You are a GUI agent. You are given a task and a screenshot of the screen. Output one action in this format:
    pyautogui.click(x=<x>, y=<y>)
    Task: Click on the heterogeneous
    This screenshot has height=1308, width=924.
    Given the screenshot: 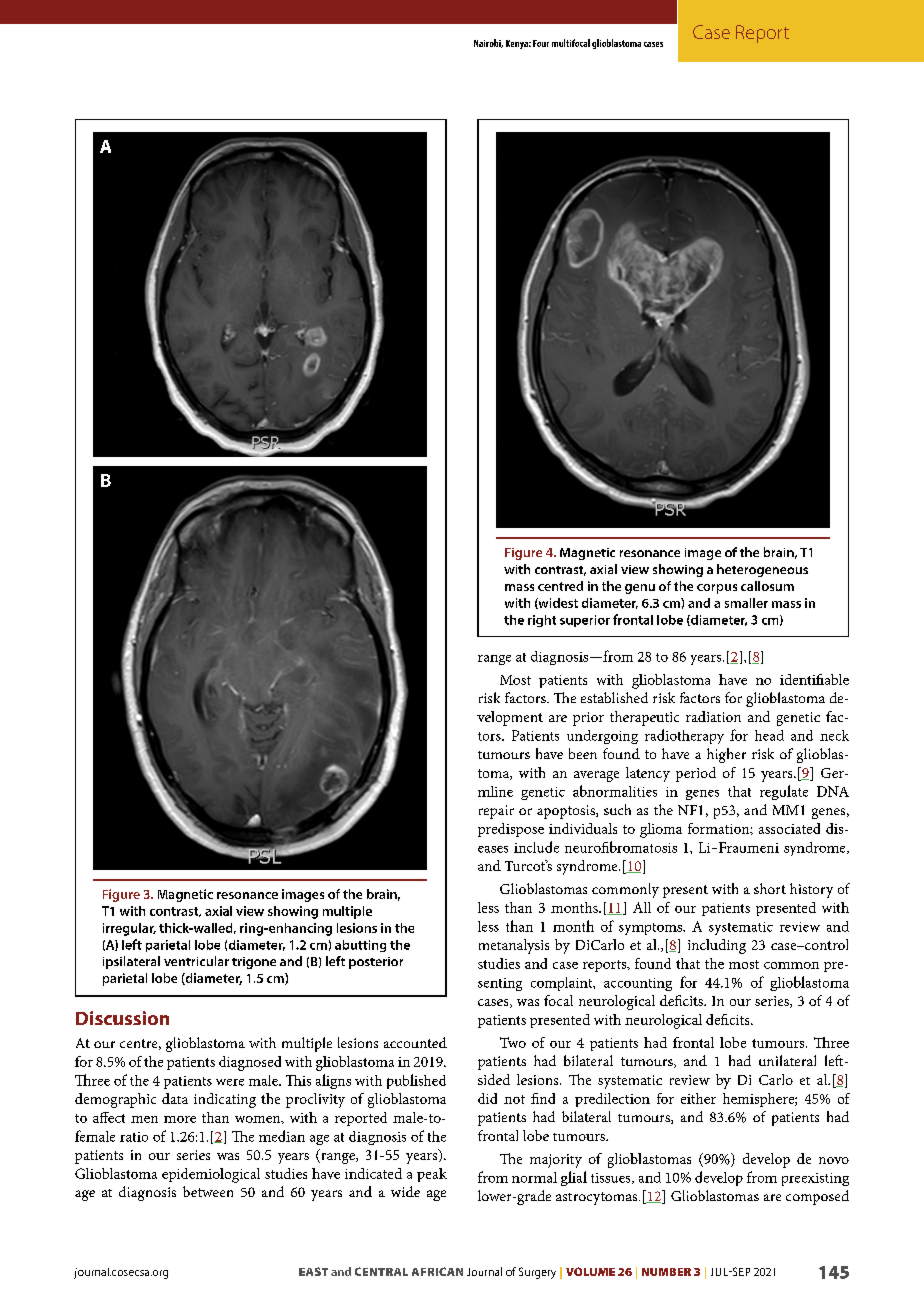 What is the action you would take?
    pyautogui.click(x=762, y=570)
